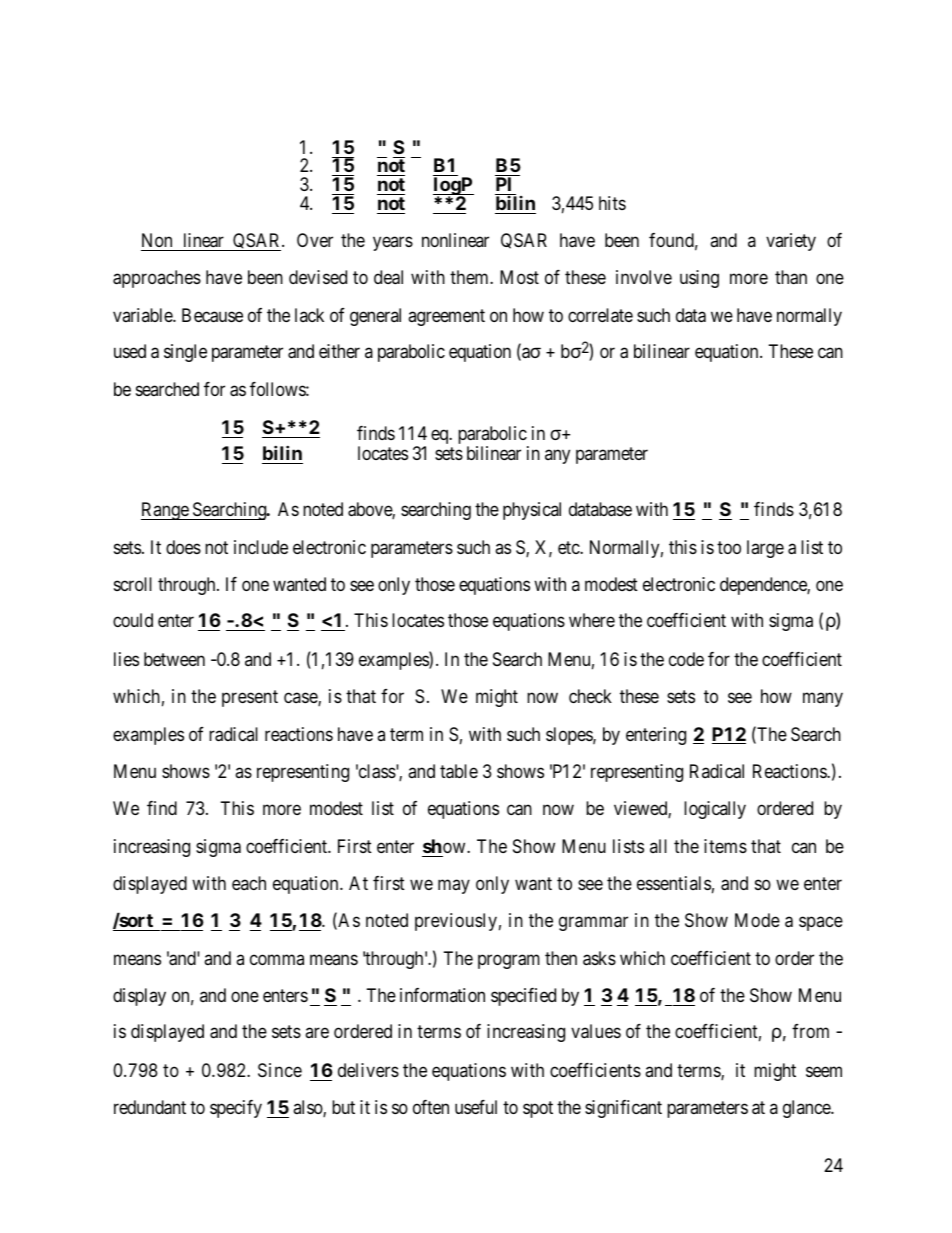  What do you see at coordinates (157, 279) in the screenshot?
I see `approaches` at bounding box center [157, 279].
